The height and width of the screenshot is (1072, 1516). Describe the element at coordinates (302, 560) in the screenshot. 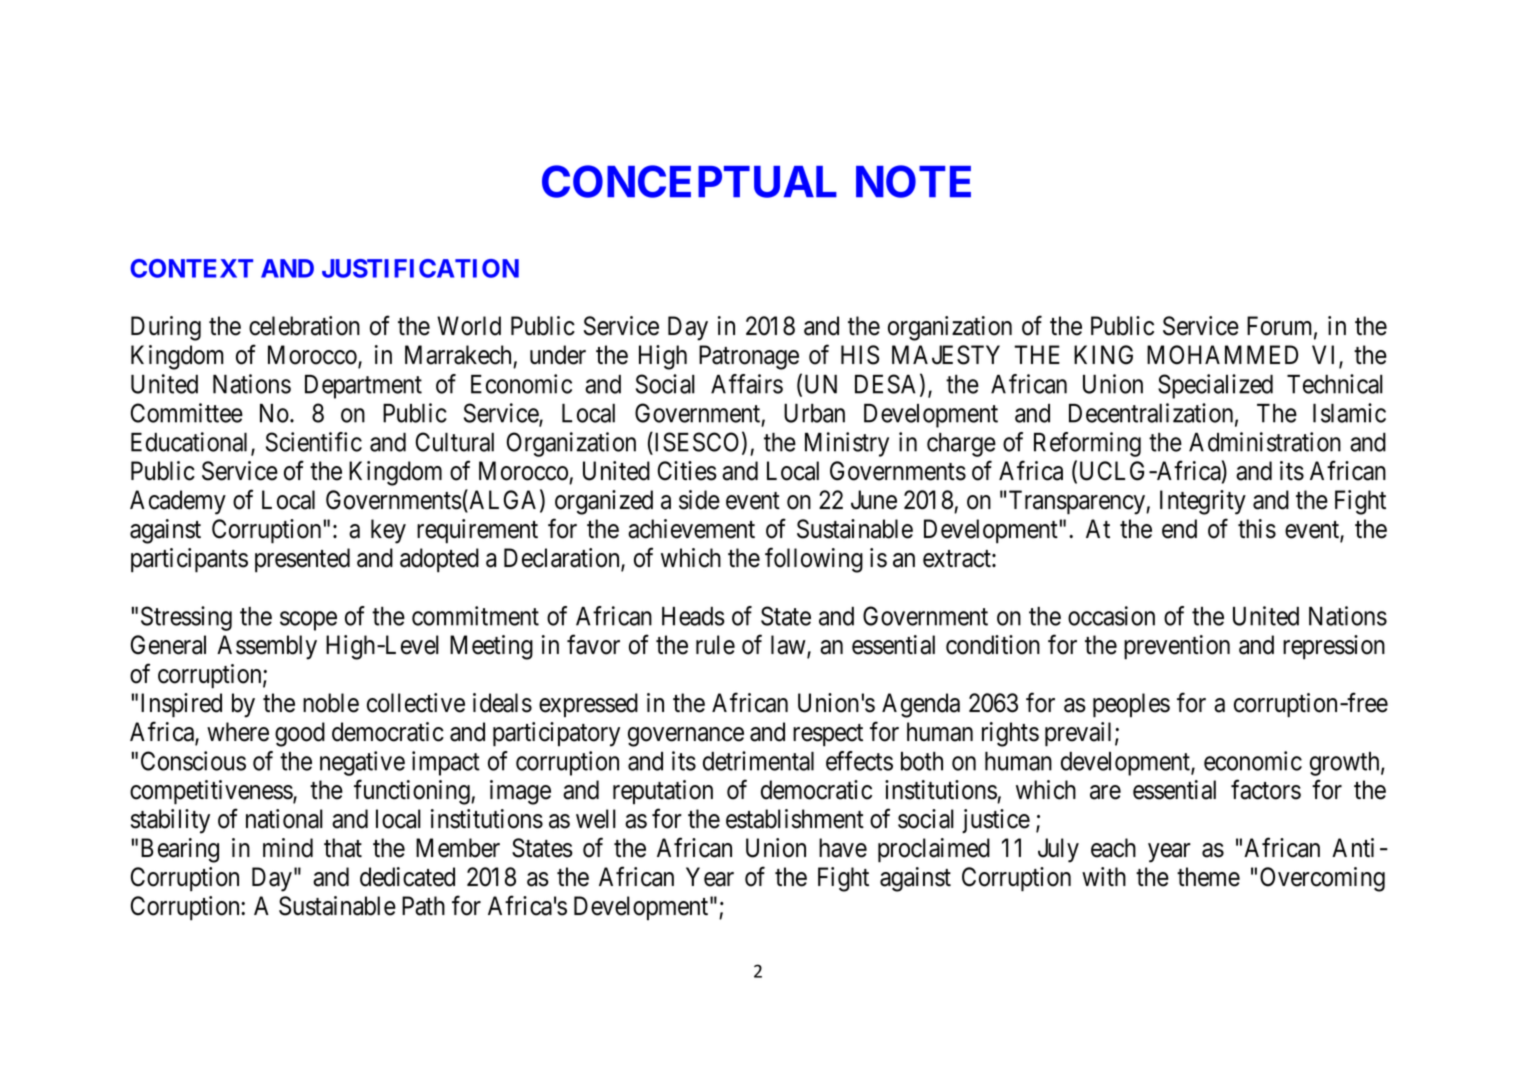

I see `presented` at that location.
